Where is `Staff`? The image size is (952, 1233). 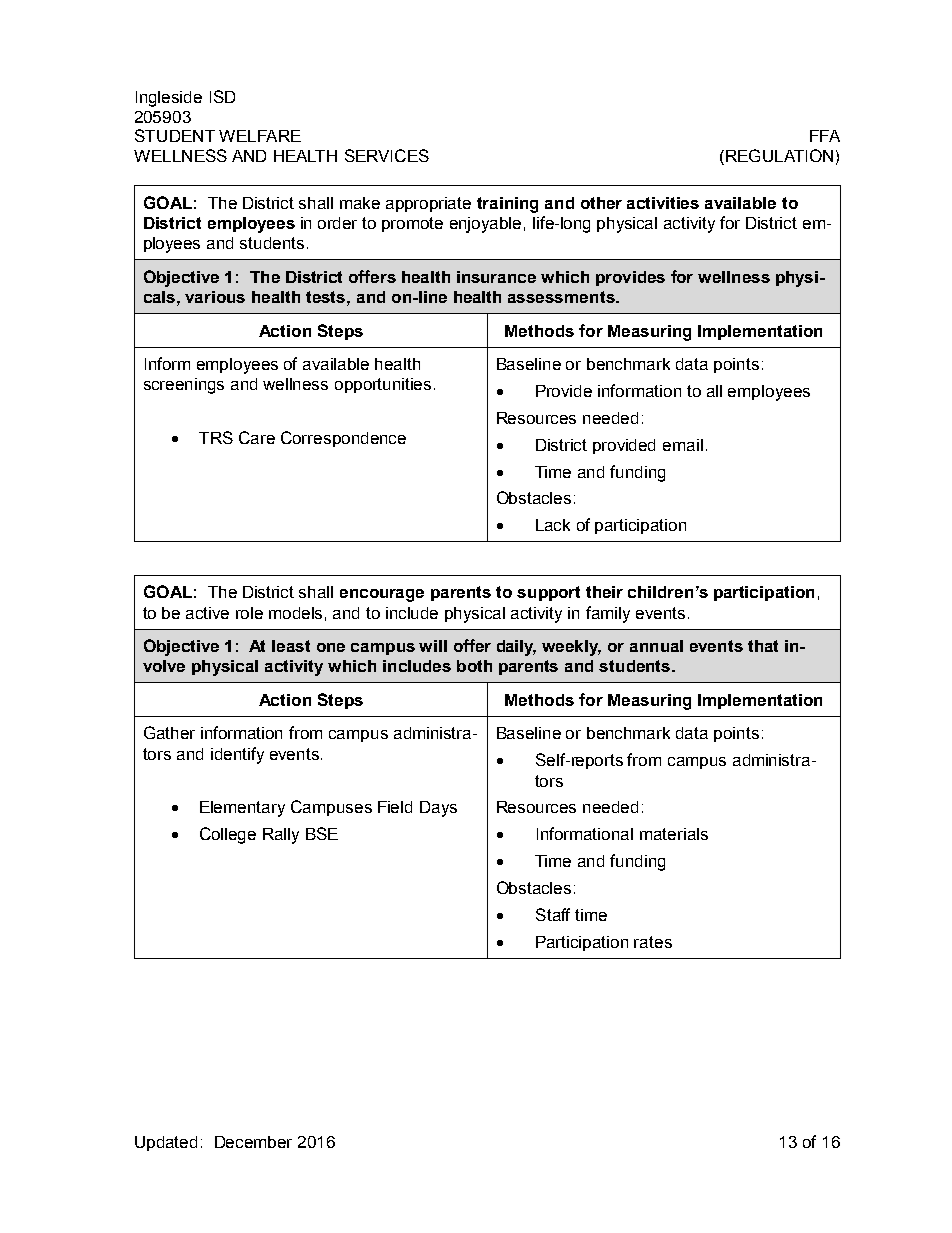 Staff is located at coordinates (553, 914).
